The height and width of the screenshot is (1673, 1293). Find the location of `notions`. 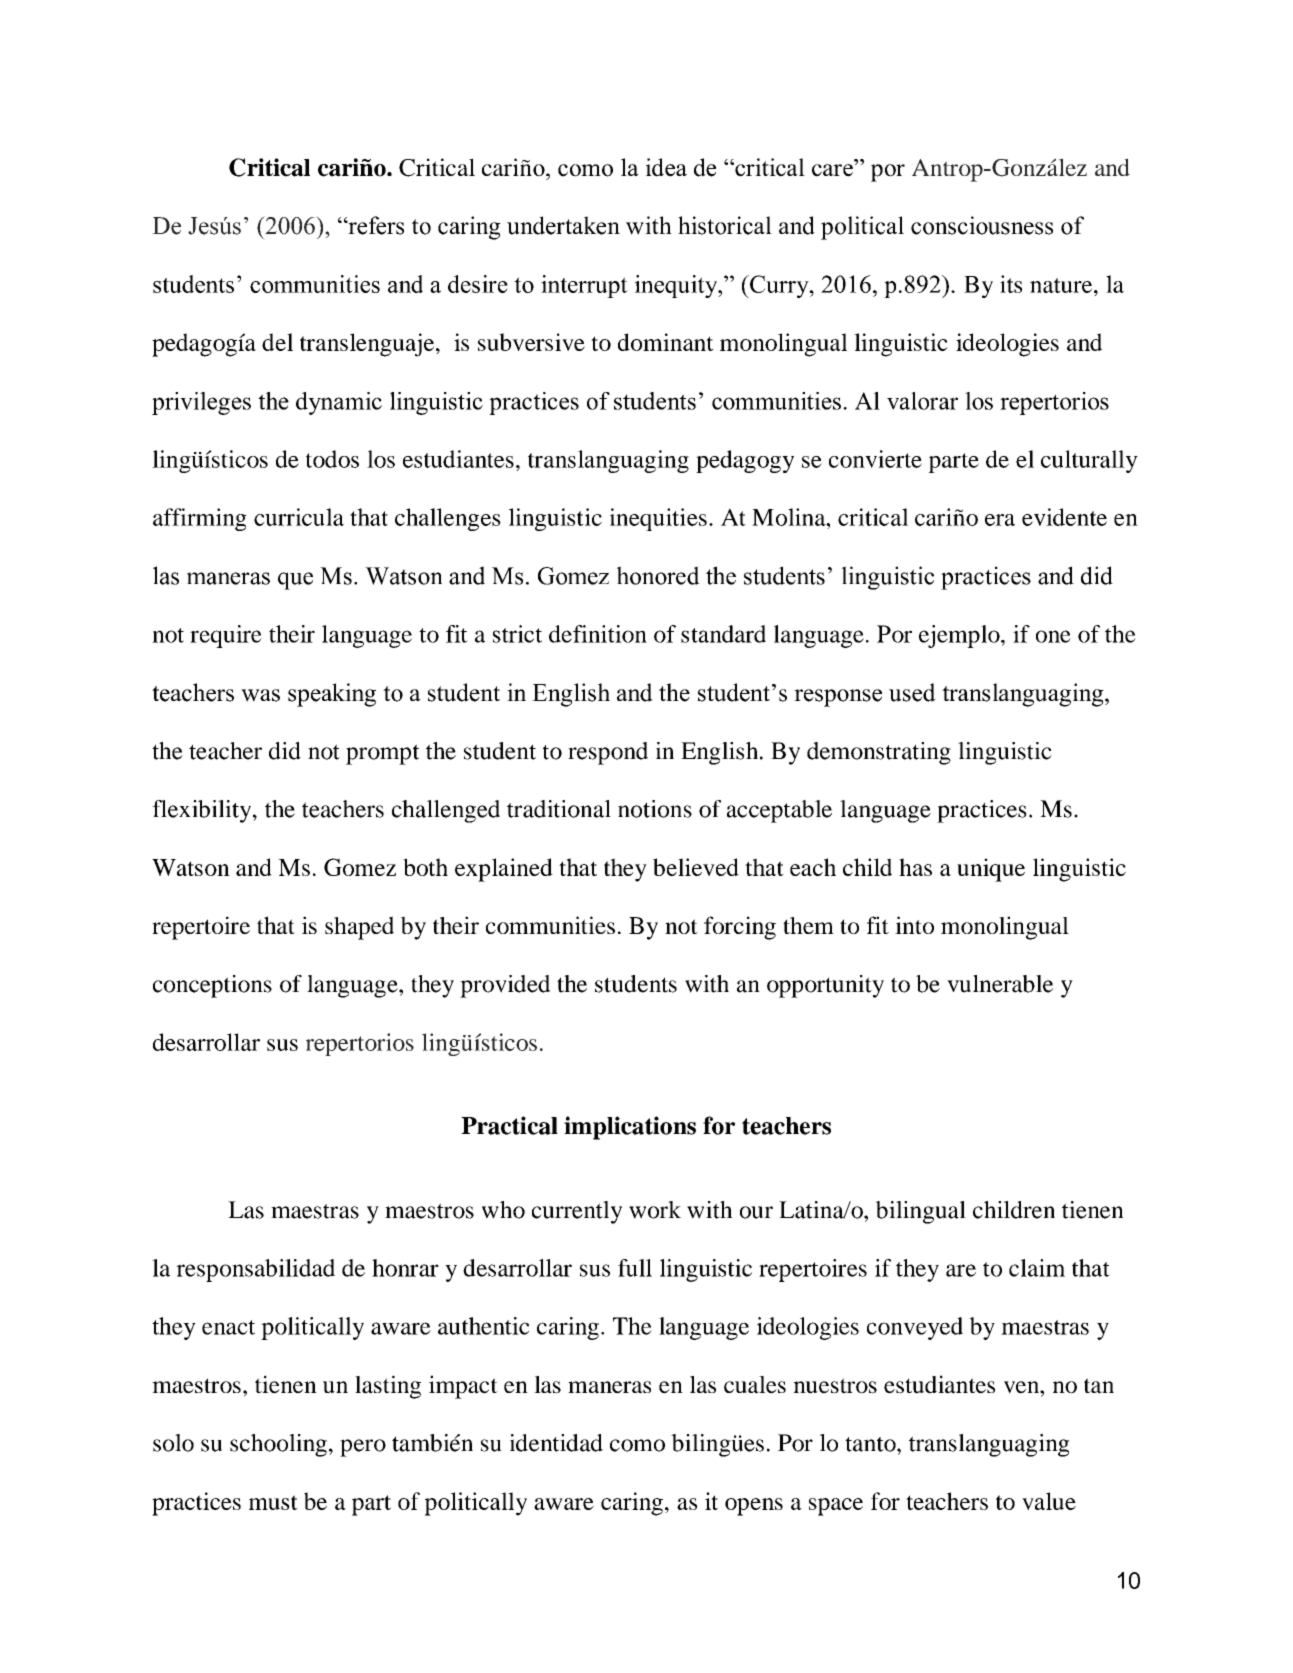

notions is located at coordinates (655, 809).
